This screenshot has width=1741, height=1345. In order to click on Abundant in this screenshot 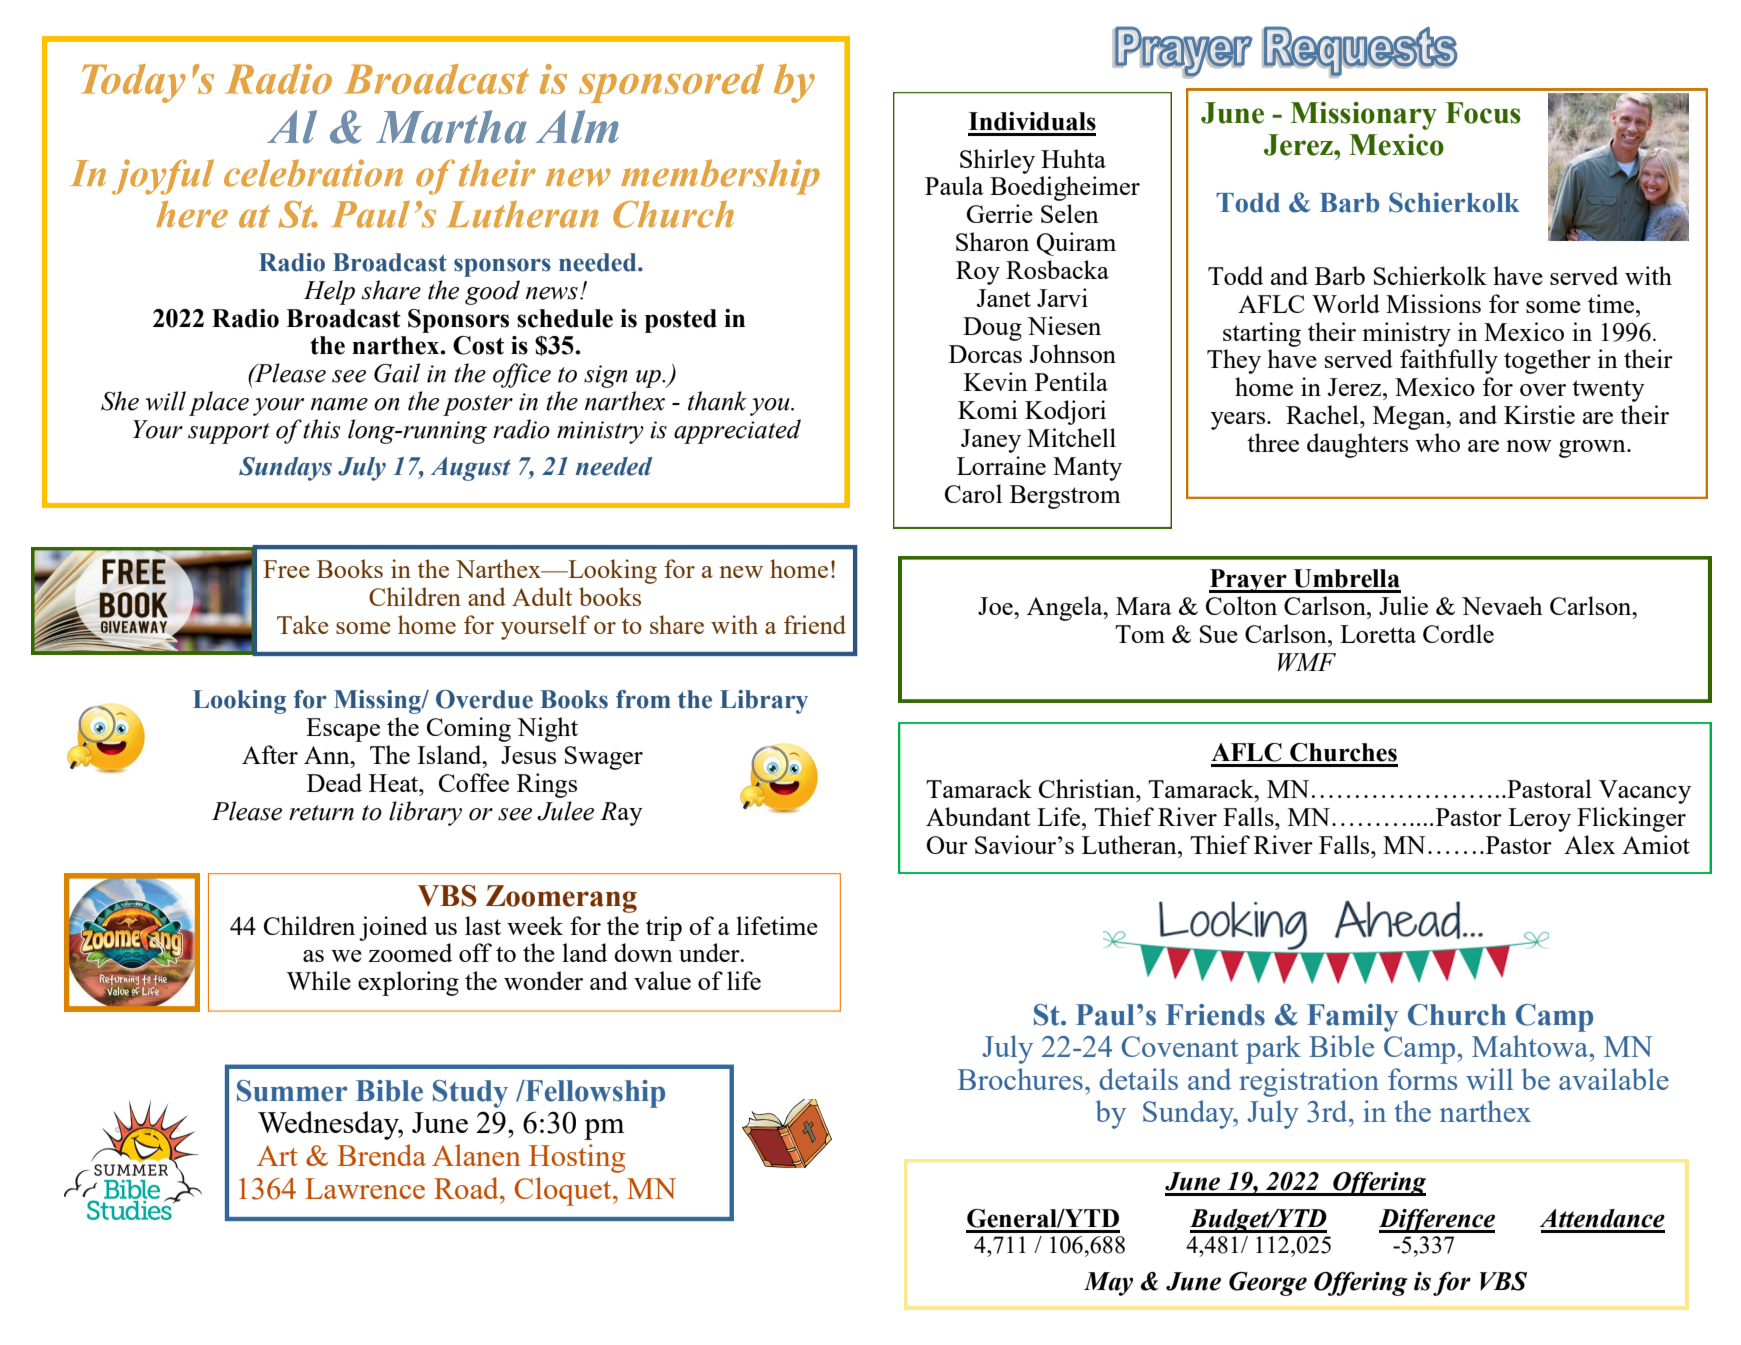, I will do `click(978, 816)`.
